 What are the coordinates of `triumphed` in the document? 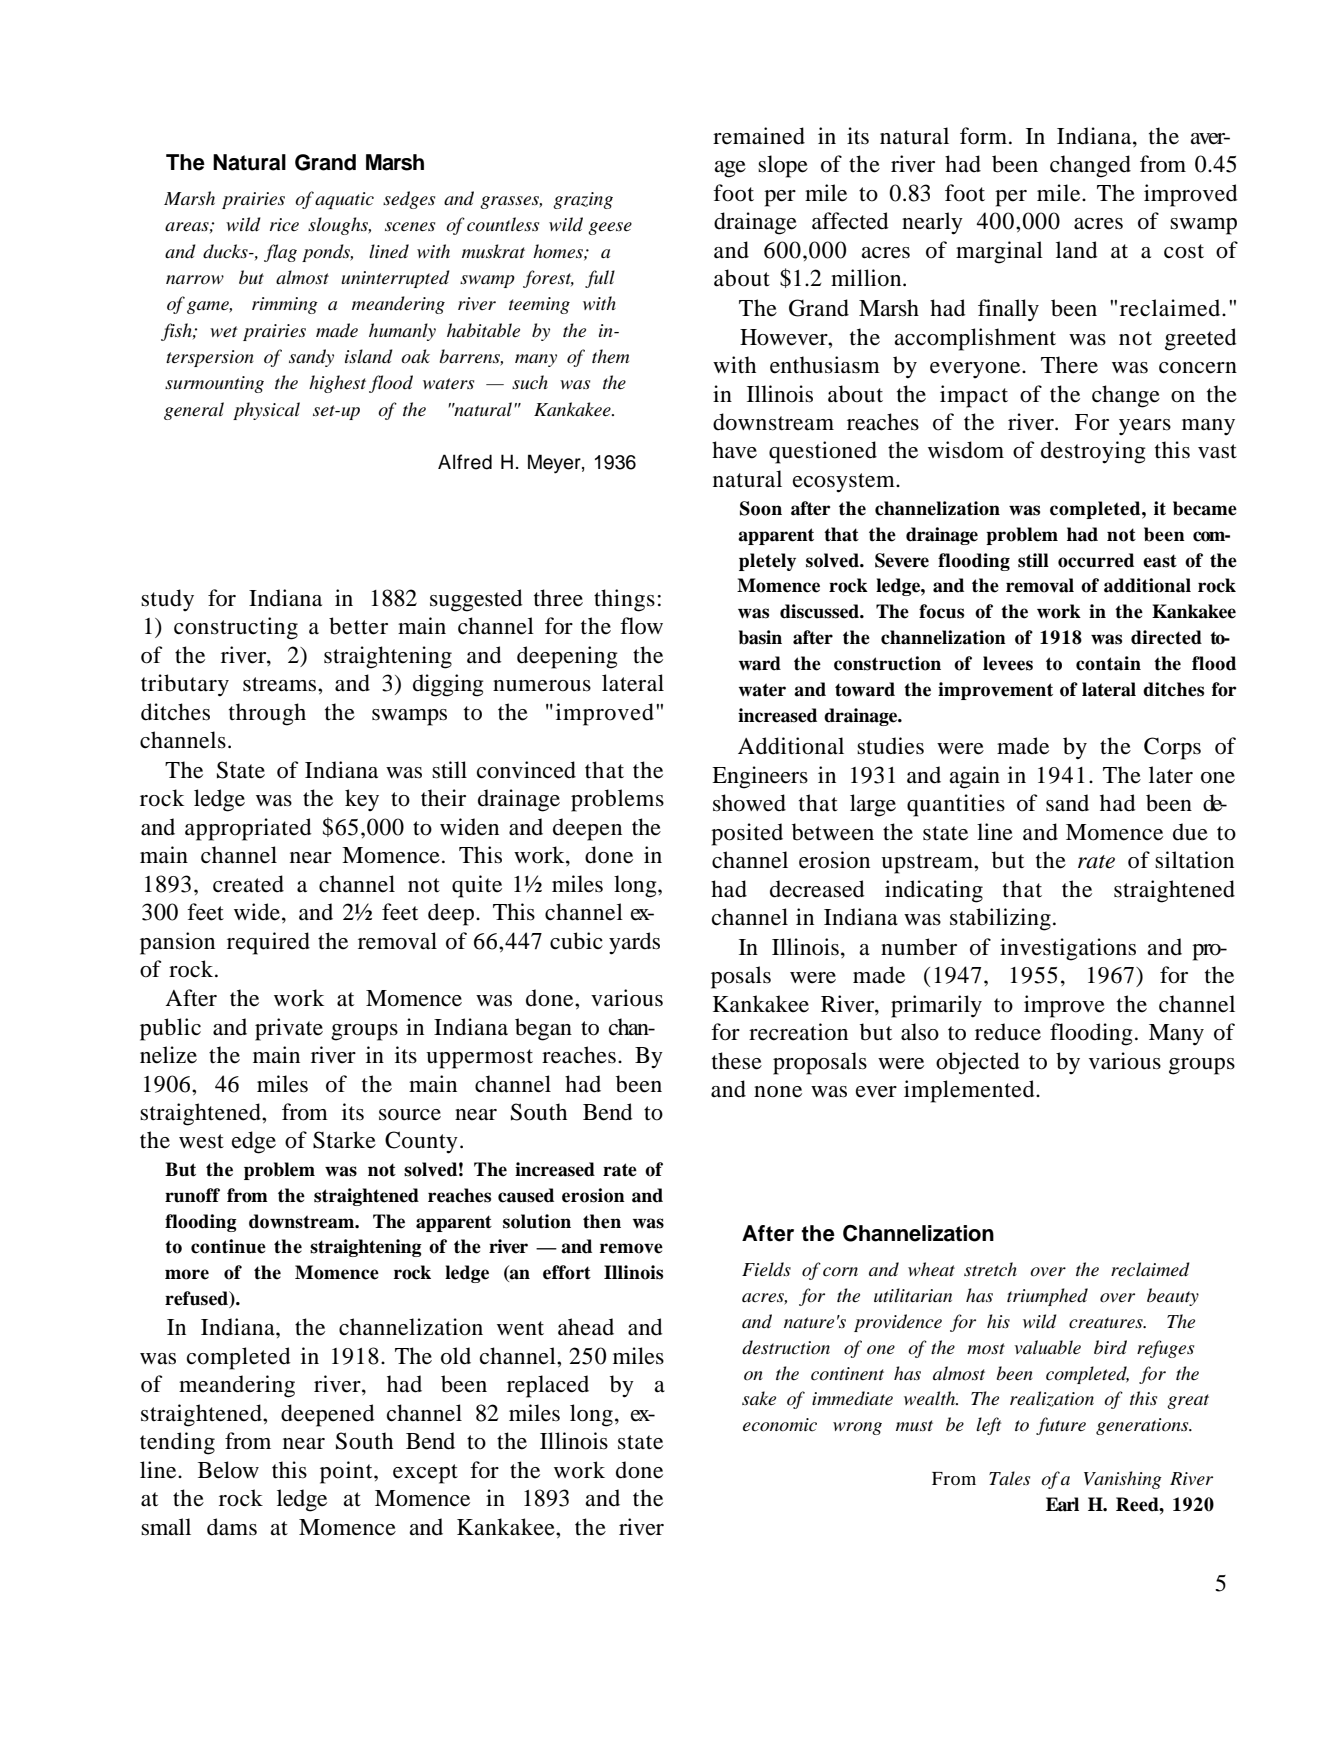 It's located at (1047, 1297).
